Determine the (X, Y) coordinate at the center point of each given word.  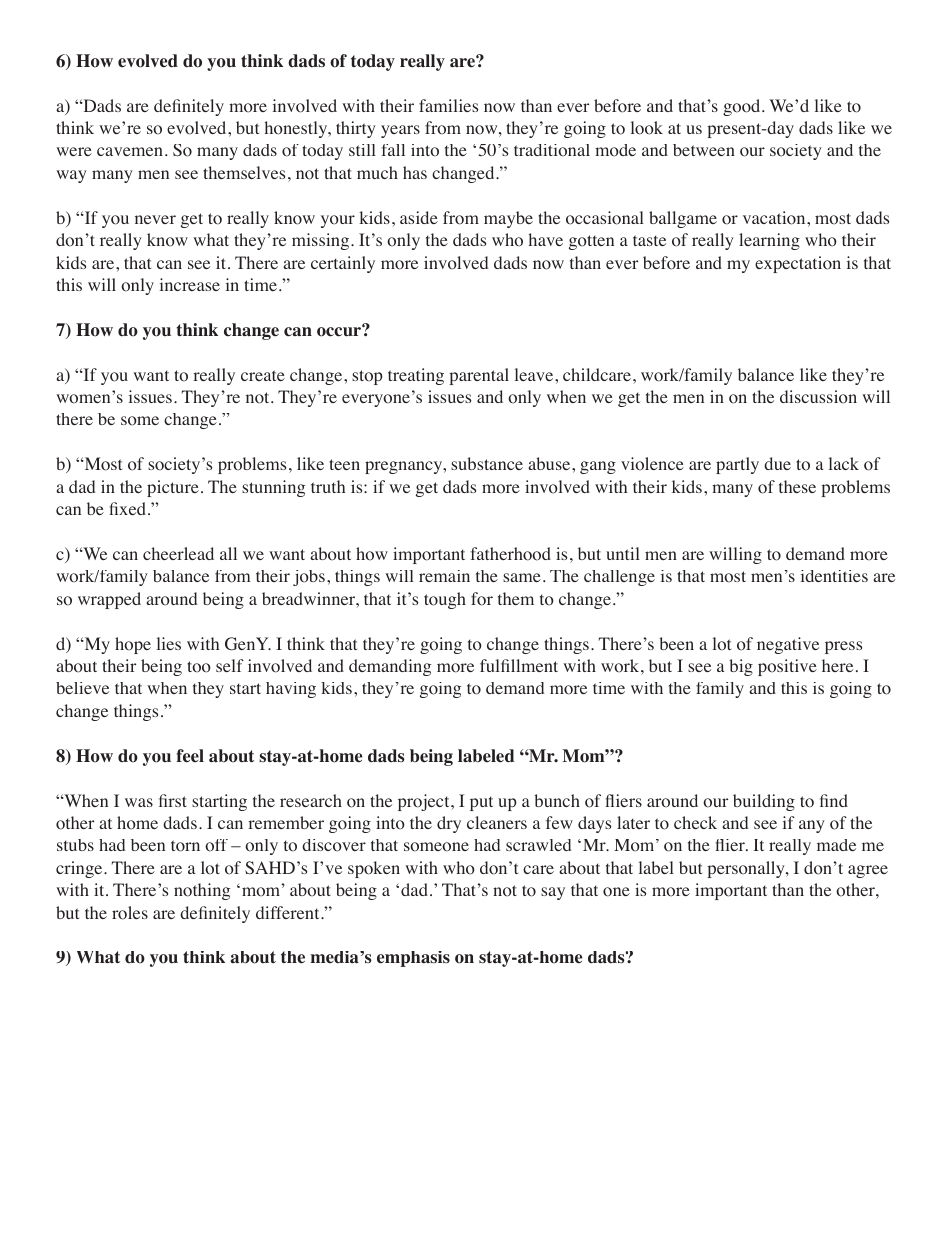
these (797, 486)
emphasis (413, 959)
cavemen (130, 151)
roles (130, 913)
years (400, 131)
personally (747, 869)
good (743, 107)
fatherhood (510, 554)
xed (131, 508)
